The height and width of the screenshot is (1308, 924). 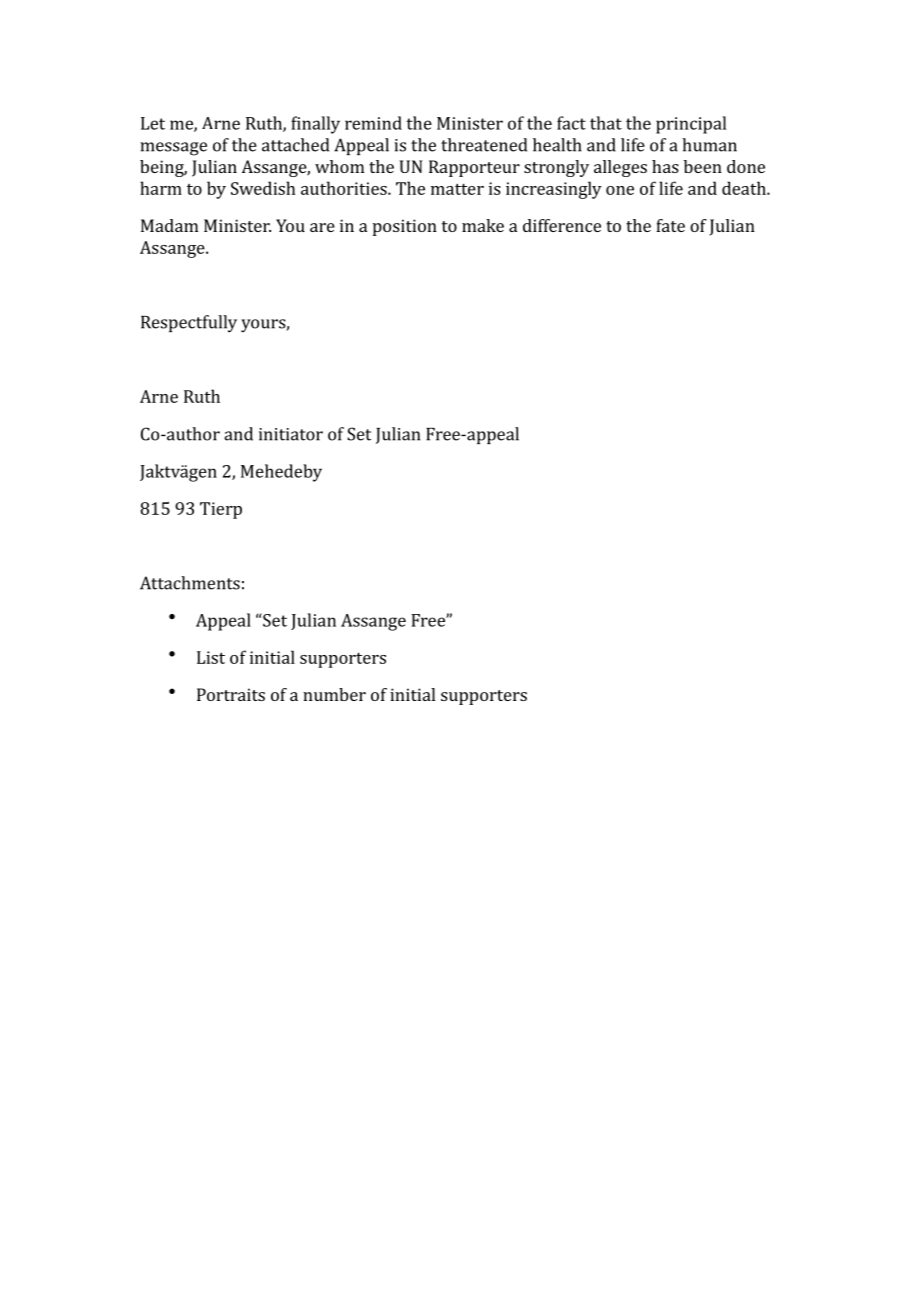 I want to click on fate, so click(x=670, y=225).
